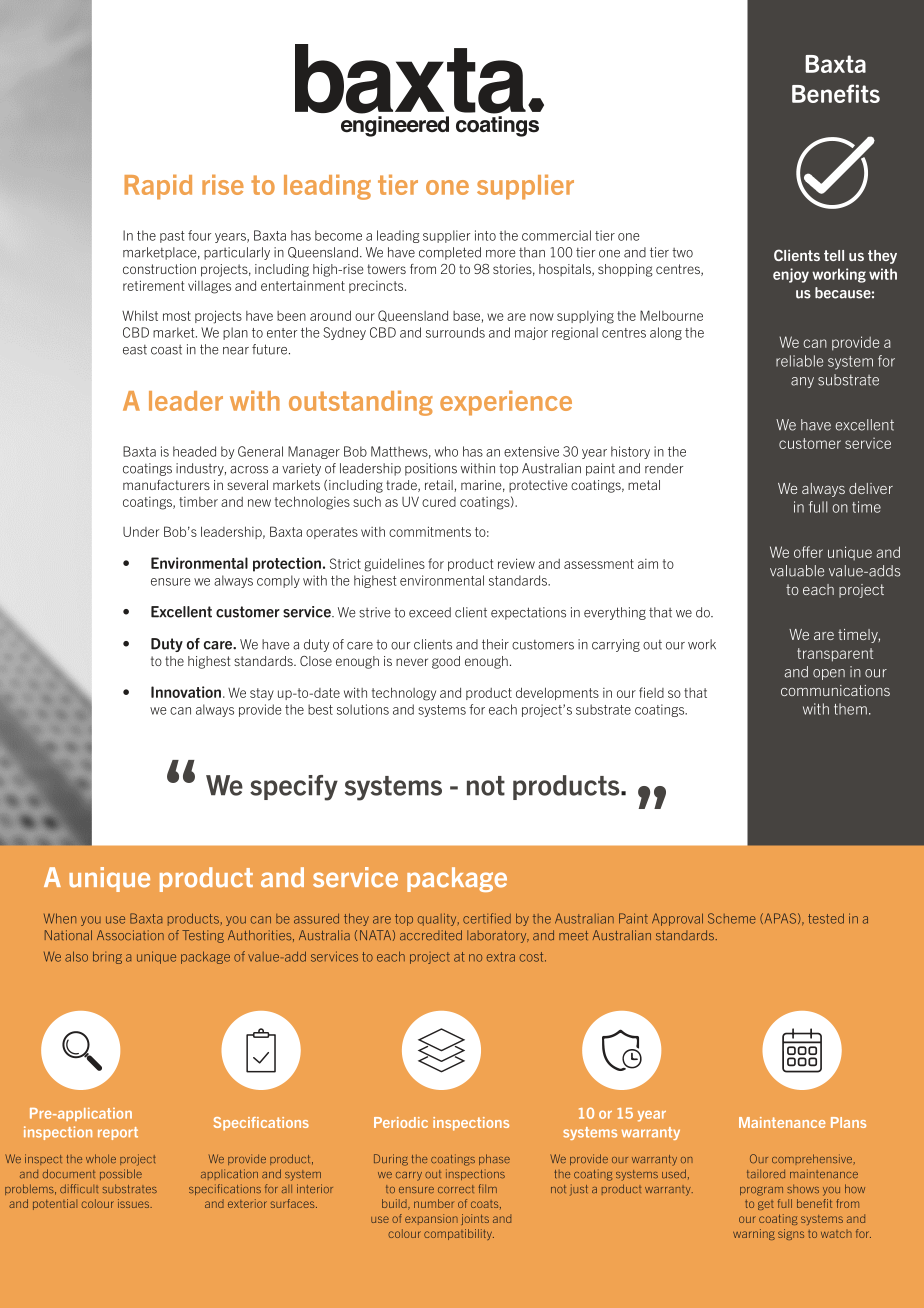 The height and width of the screenshot is (1308, 924). Describe the element at coordinates (187, 692) in the screenshot. I see `Innovation` at that location.
